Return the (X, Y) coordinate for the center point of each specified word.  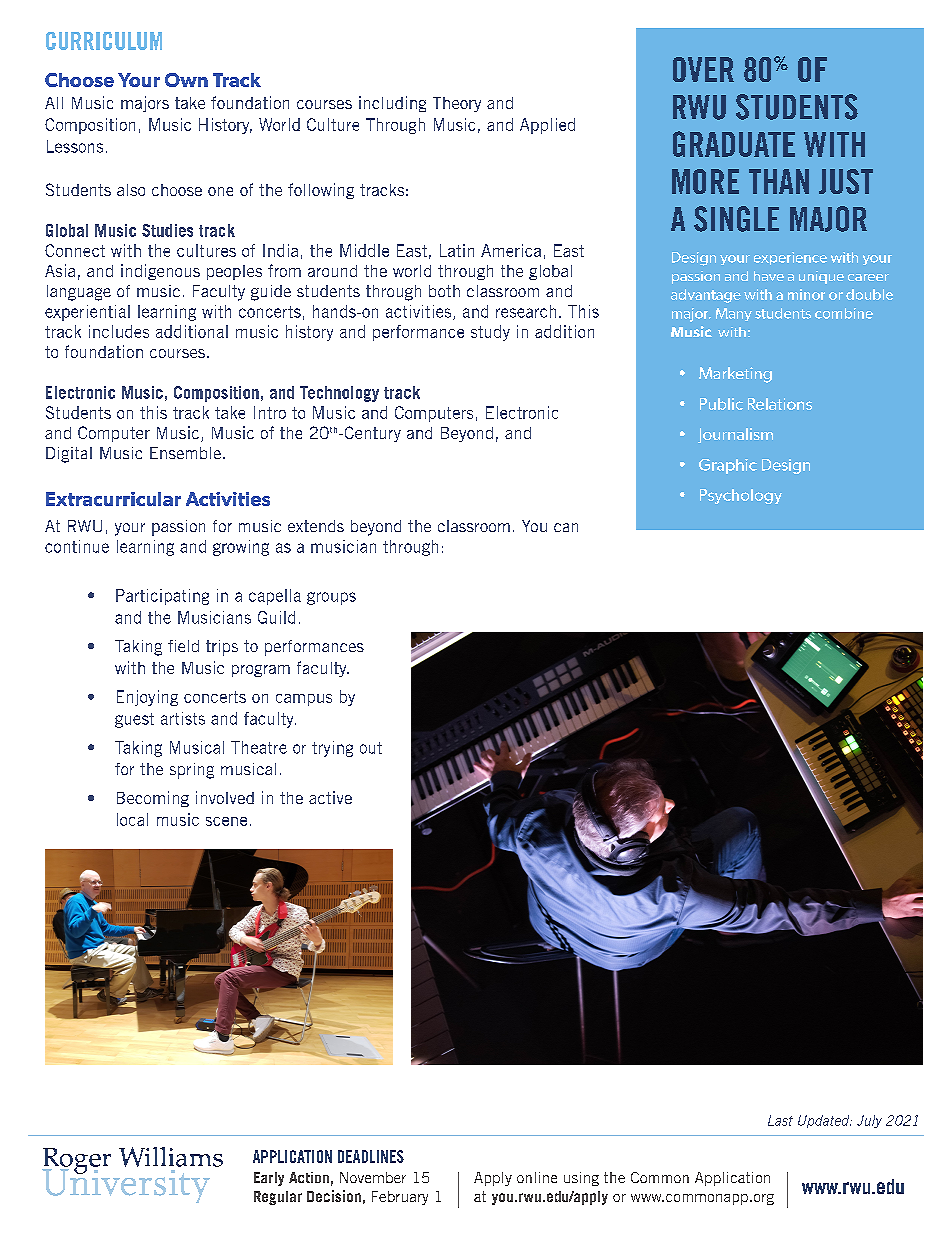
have (769, 276)
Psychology (741, 496)
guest (134, 720)
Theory (457, 104)
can (566, 527)
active (330, 797)
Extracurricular (113, 499)
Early (269, 1179)
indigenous (160, 272)
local (132, 819)
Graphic (728, 466)
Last (780, 1120)
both (444, 291)
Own (186, 80)
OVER (703, 69)
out (371, 748)
